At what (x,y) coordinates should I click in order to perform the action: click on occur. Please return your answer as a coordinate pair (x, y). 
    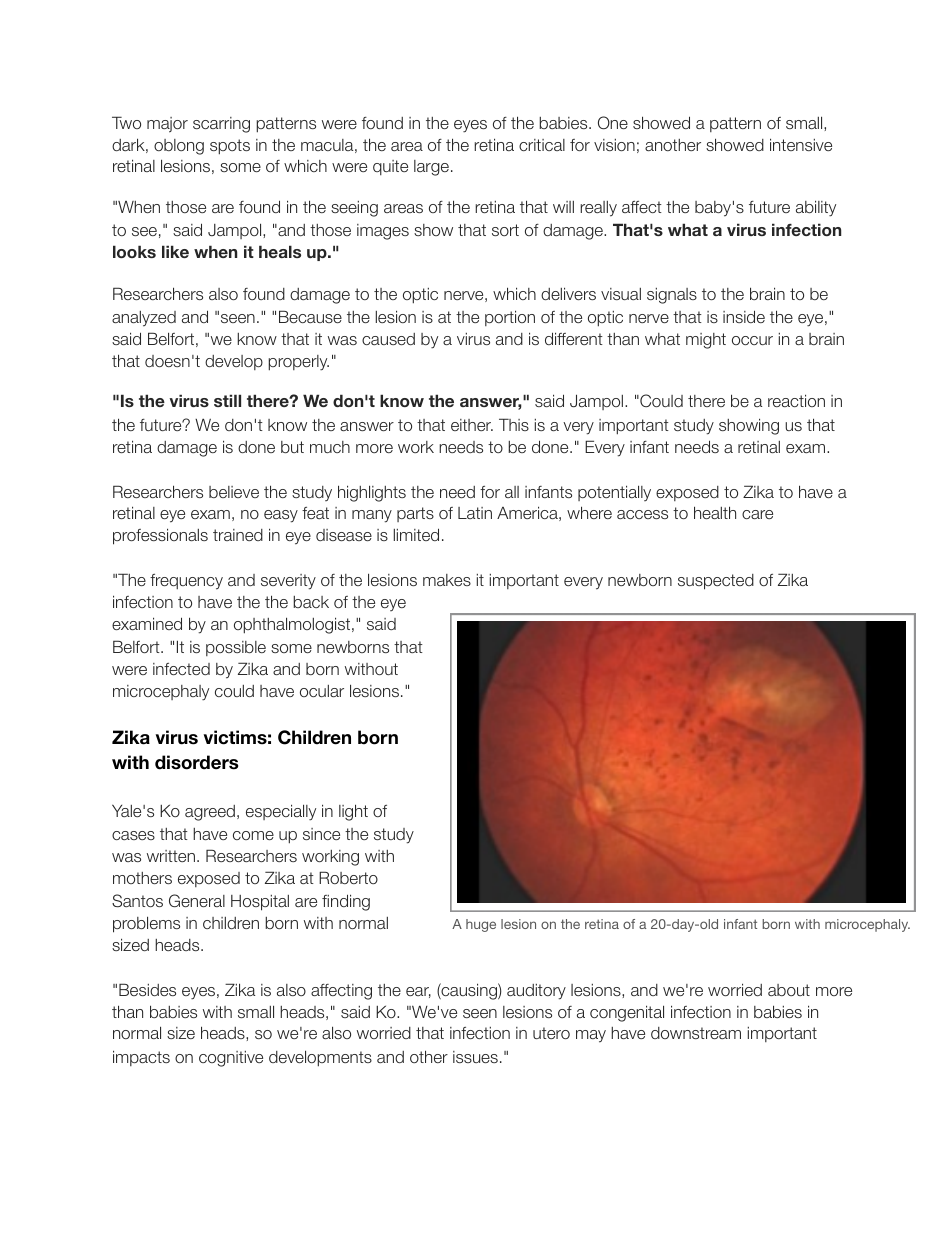
    Looking at the image, I should click on (752, 340).
